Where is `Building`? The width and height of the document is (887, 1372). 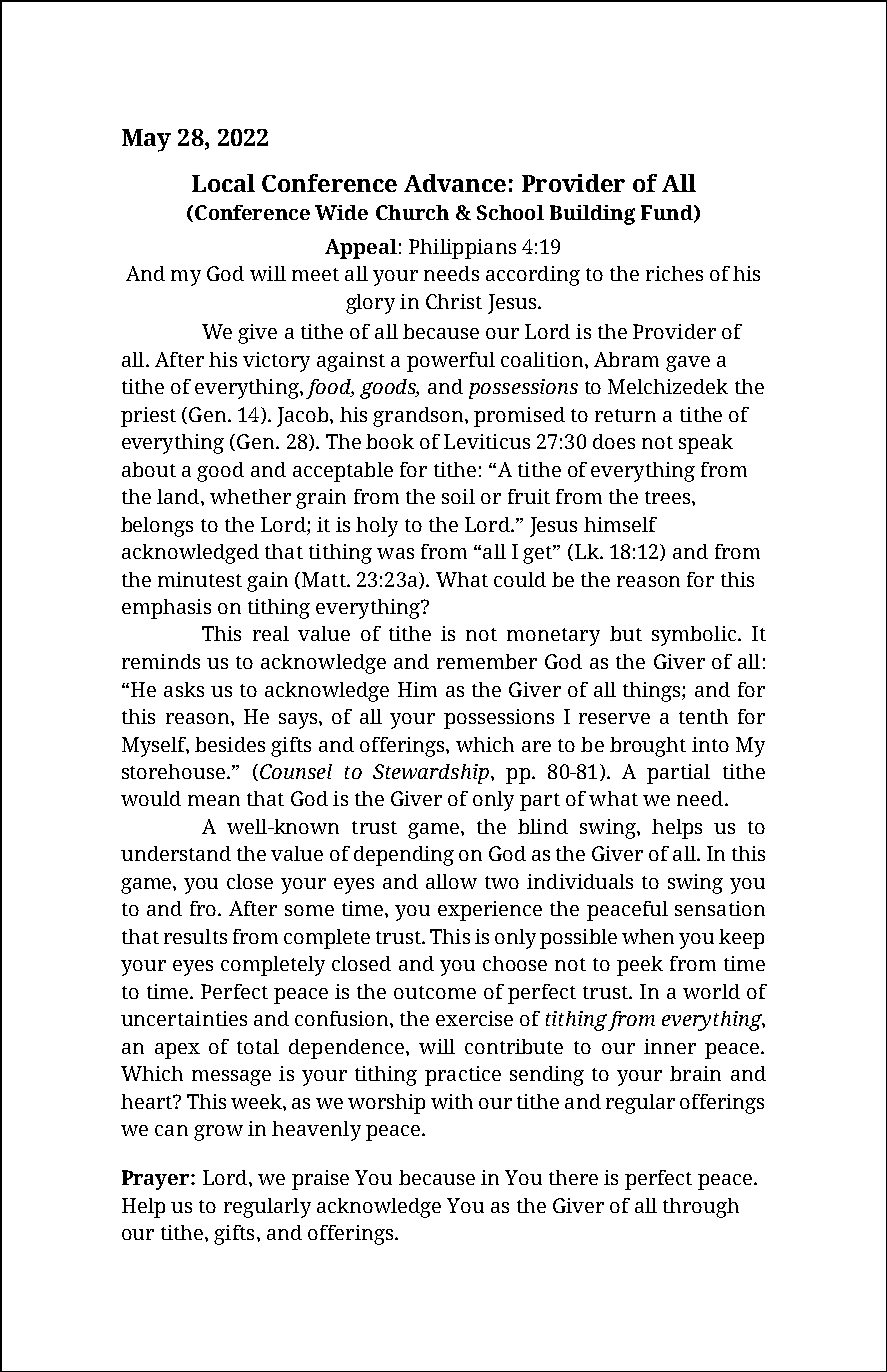 Building is located at coordinates (592, 215).
